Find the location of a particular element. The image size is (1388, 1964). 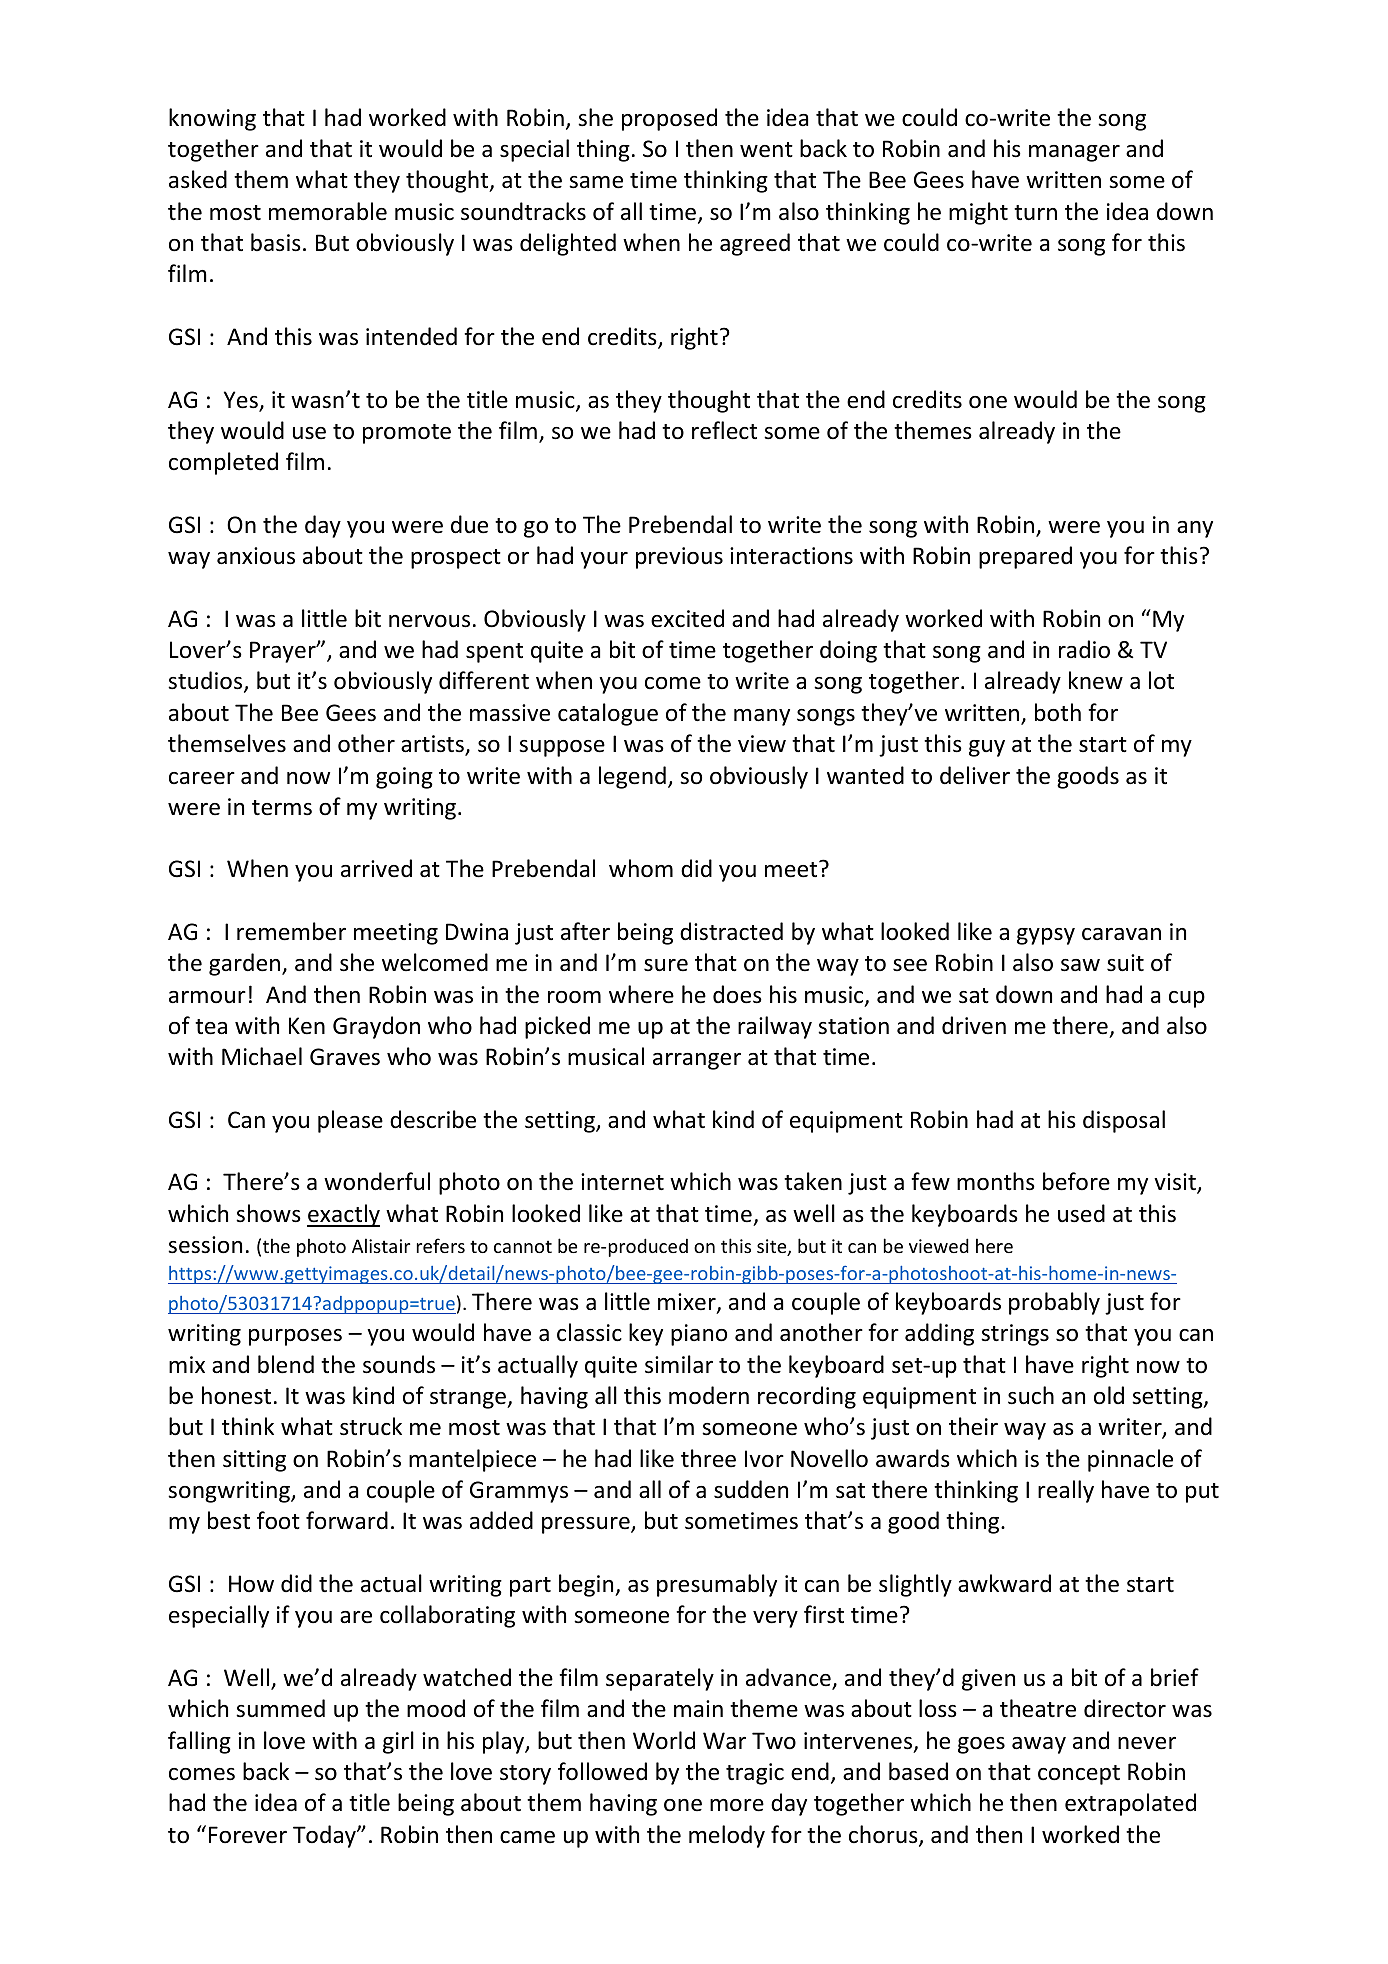

does is located at coordinates (737, 994).
